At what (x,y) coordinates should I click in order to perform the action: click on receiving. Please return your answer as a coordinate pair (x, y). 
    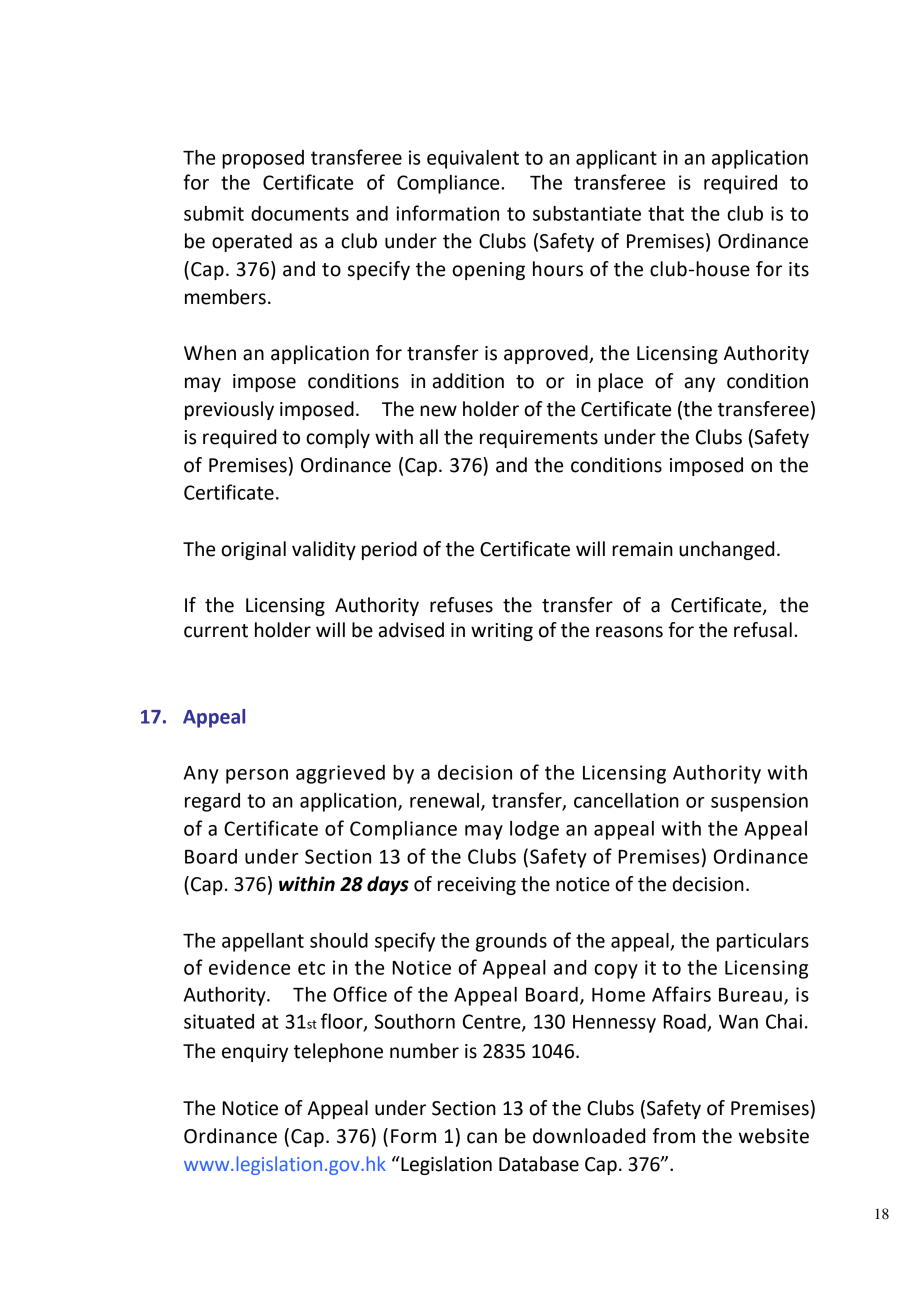
    Looking at the image, I should click on (477, 886).
